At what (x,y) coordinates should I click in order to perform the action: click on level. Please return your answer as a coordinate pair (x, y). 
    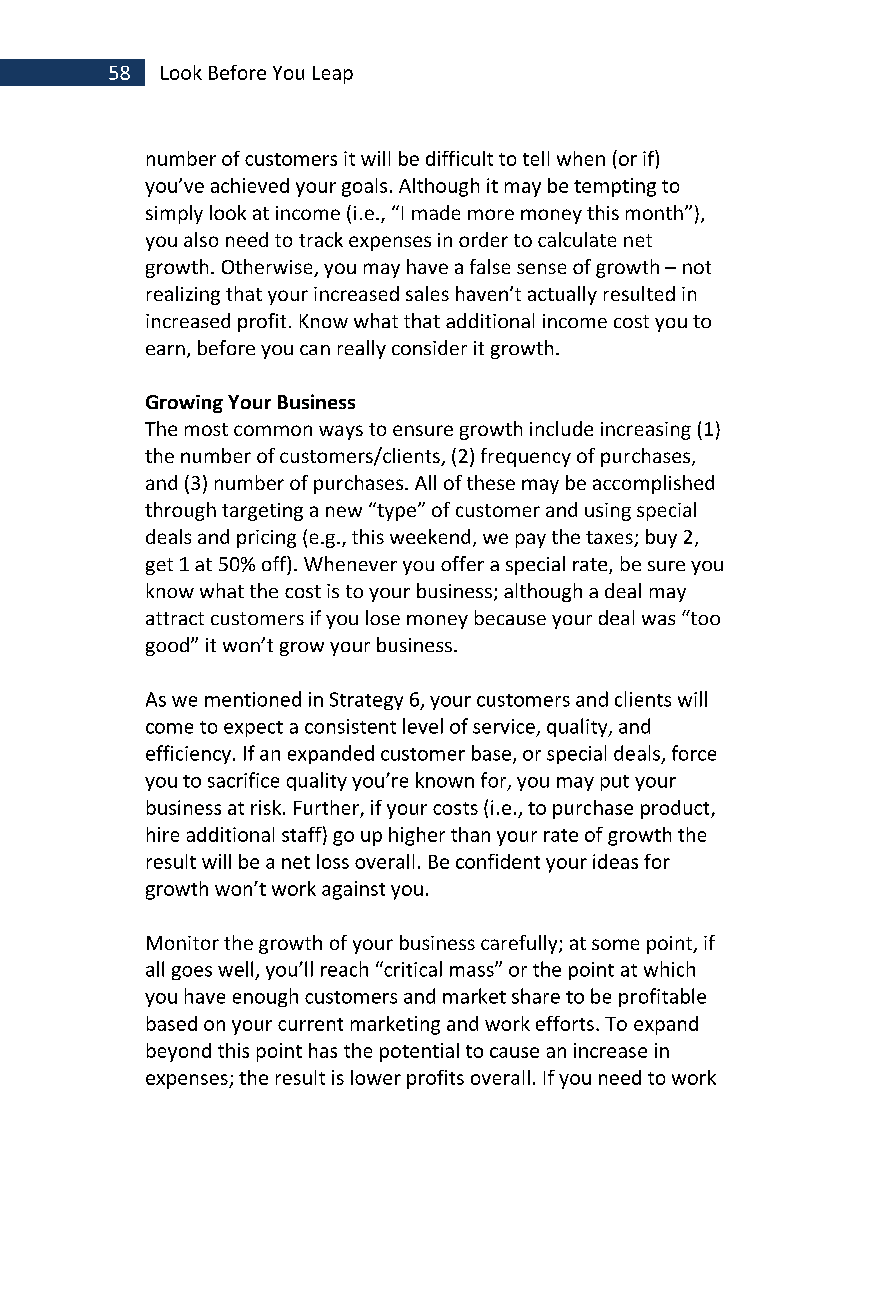
    Looking at the image, I should click on (423, 726).
